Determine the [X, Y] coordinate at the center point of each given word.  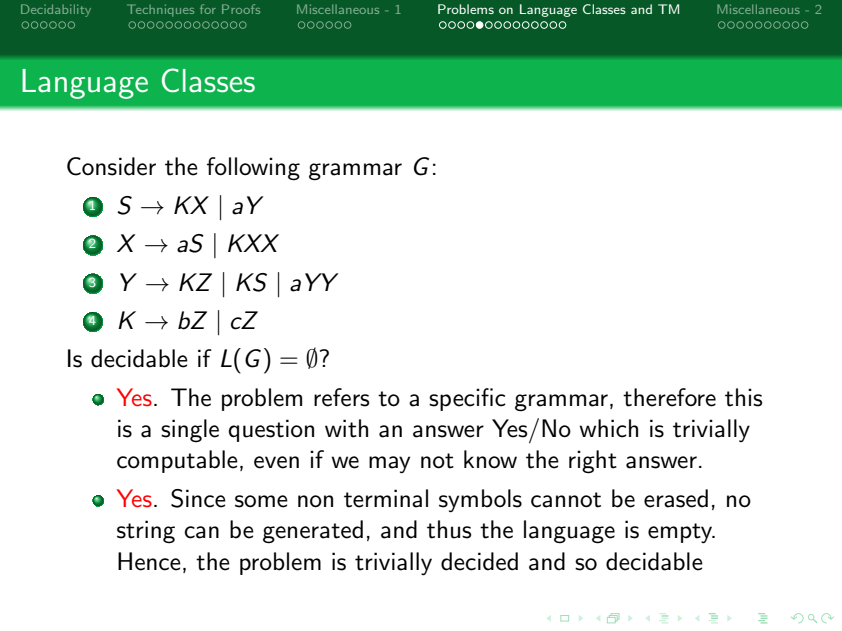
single [190, 431]
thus [449, 529]
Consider [111, 166]
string [146, 532]
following [253, 169]
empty [681, 533]
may [389, 464]
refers [341, 397]
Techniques [160, 10]
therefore [669, 397]
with [346, 428]
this [743, 397]
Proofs [241, 9]
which [608, 428]
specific [467, 399]
